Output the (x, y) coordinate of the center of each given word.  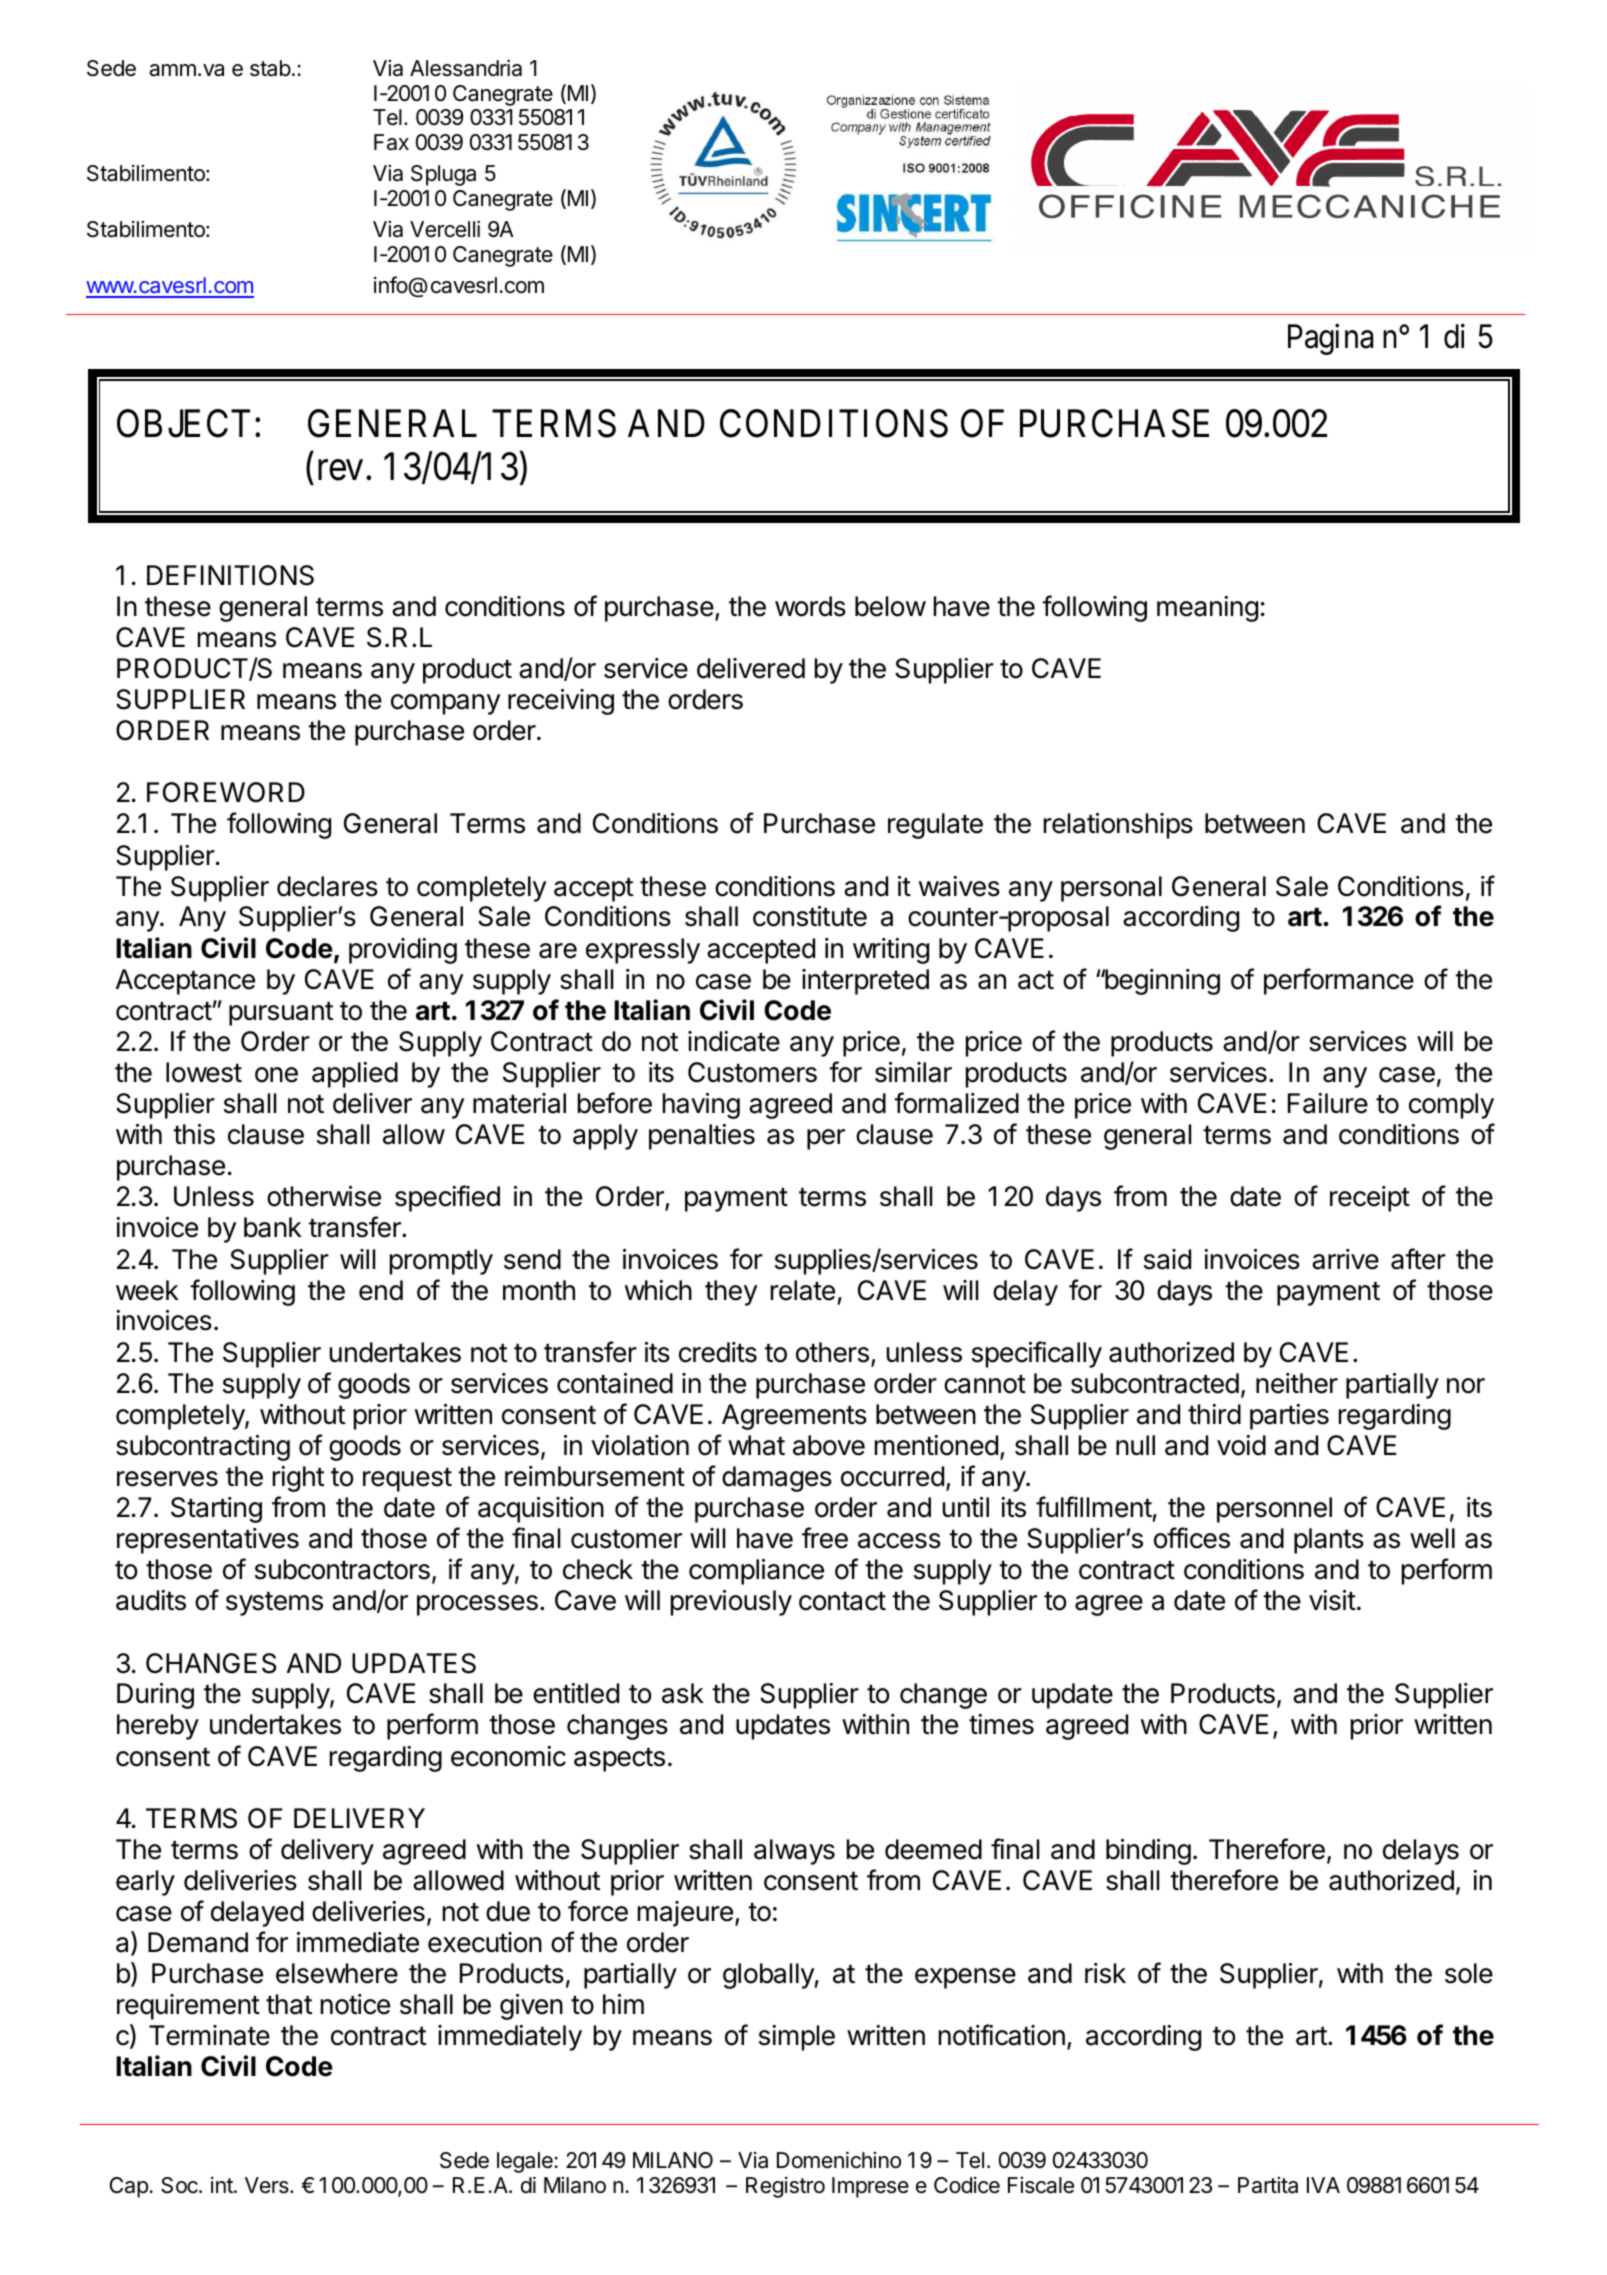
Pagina (1330, 339)
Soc (180, 2185)
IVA (1323, 2185)
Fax (391, 142)
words (810, 606)
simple (797, 2038)
